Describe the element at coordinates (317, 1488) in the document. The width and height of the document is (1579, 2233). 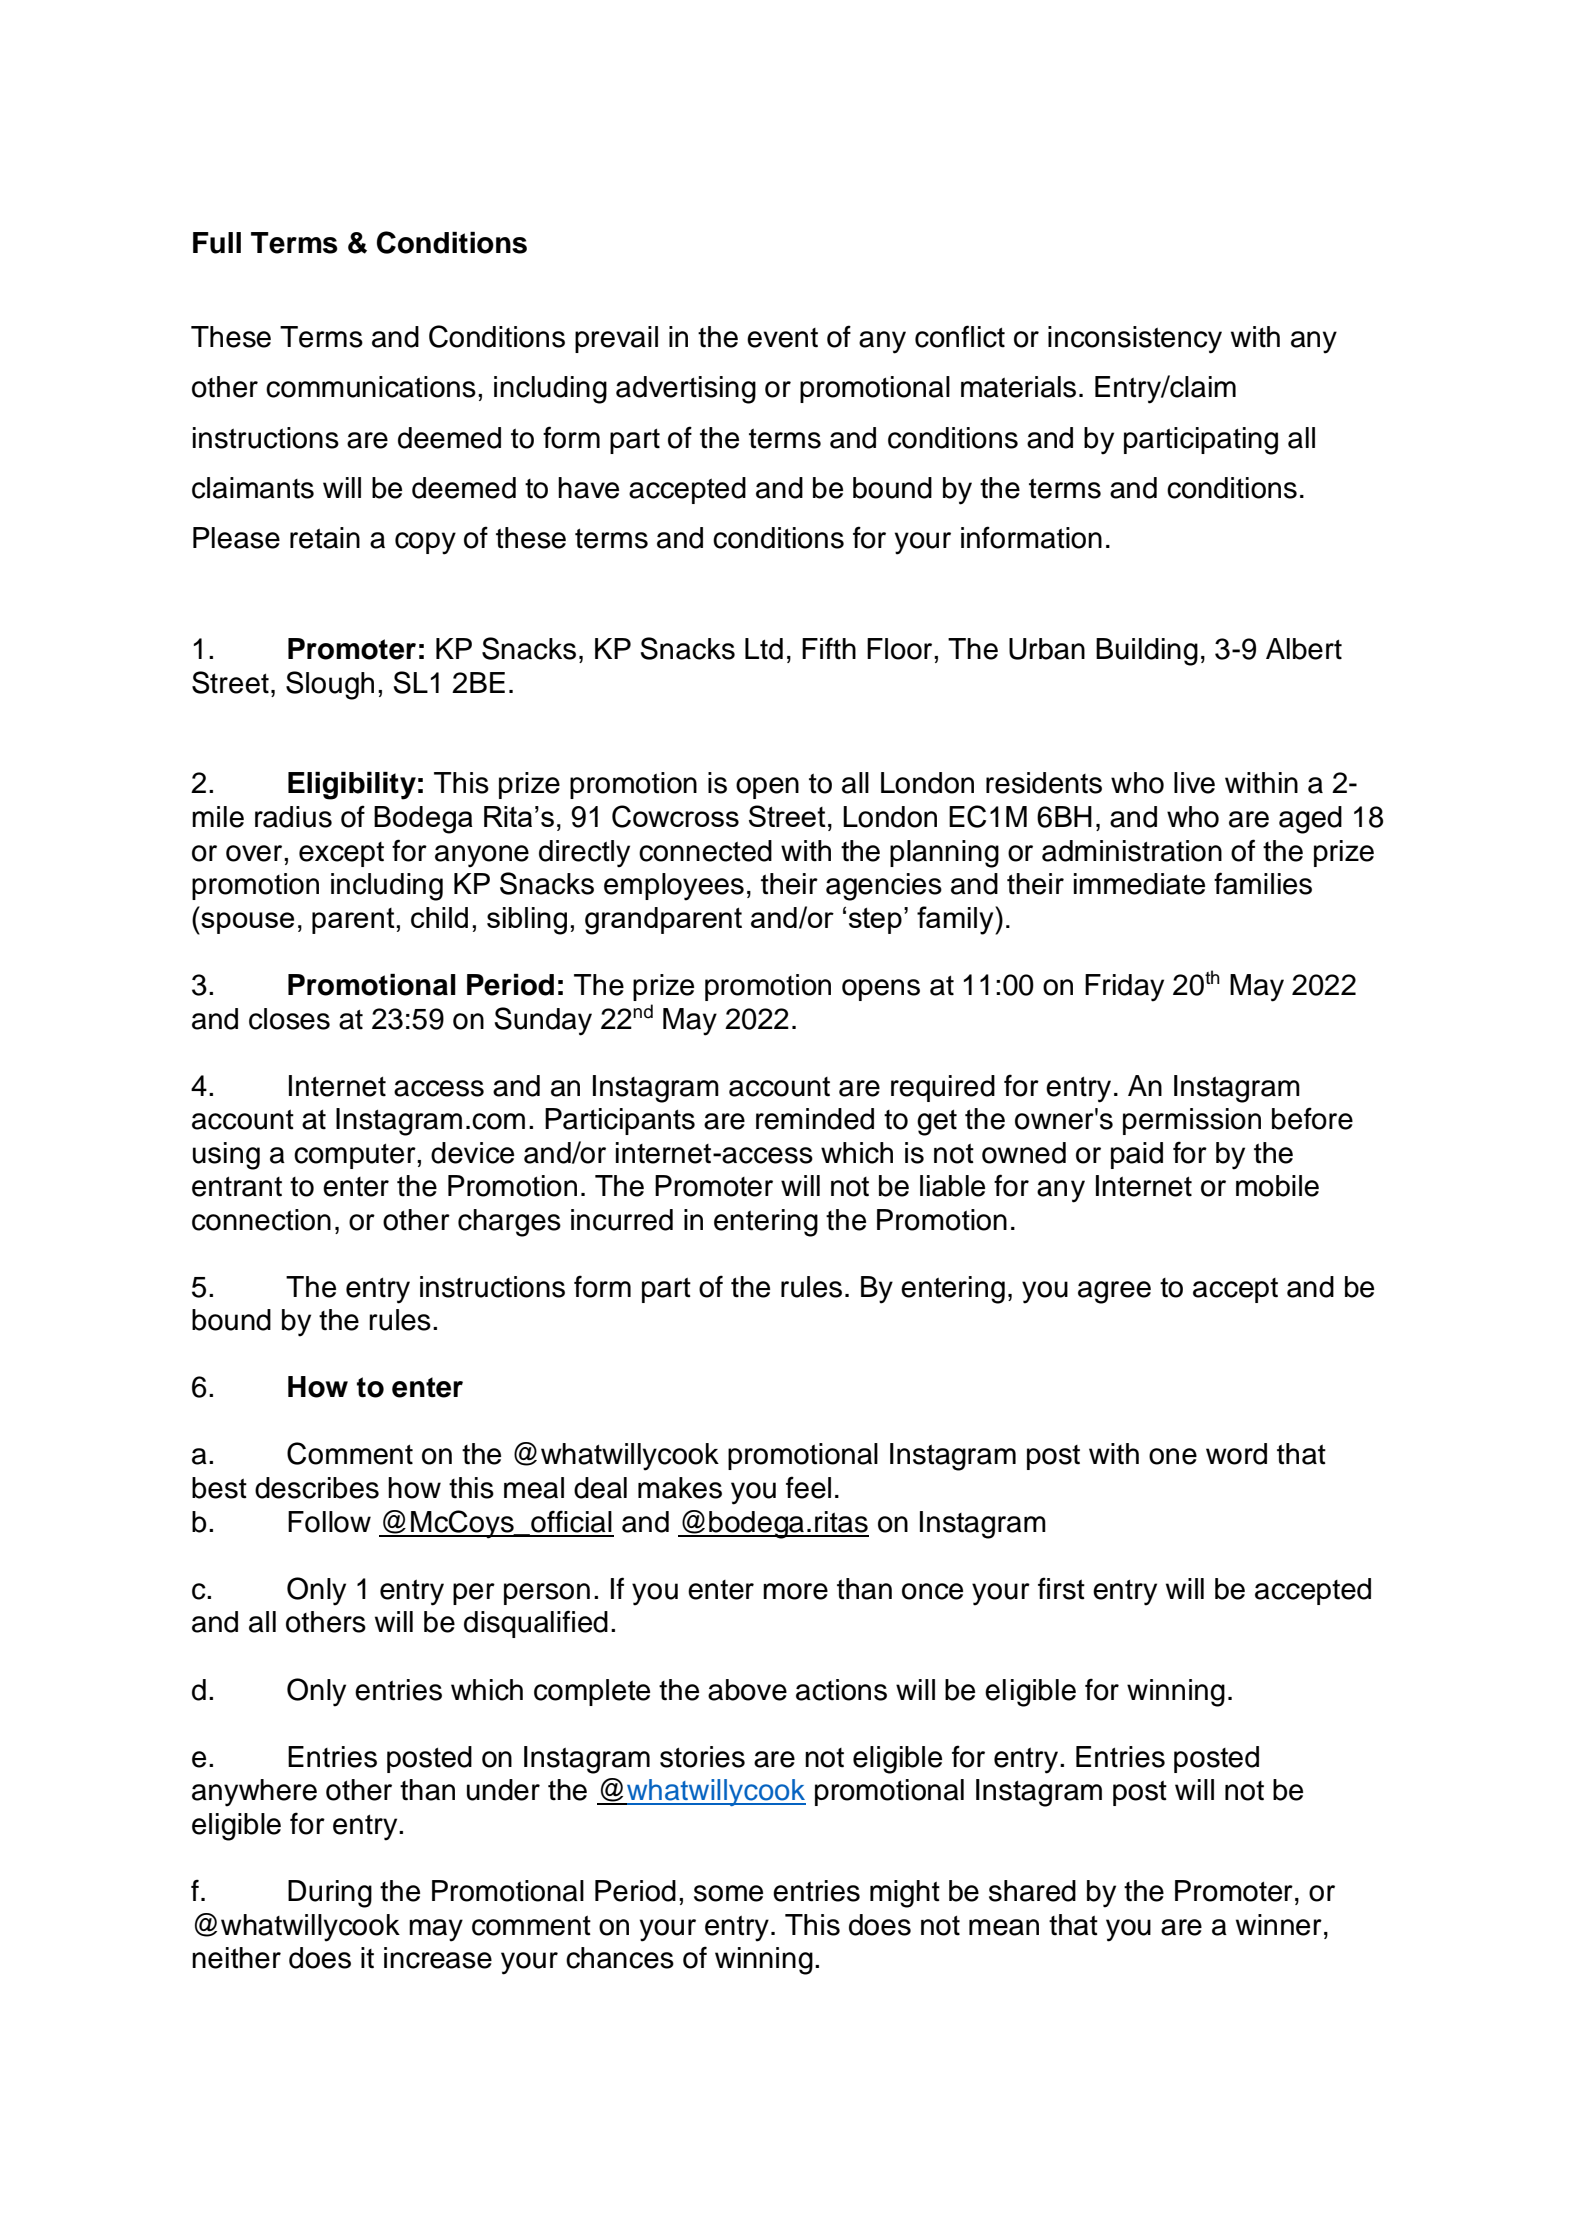
I see `describes` at that location.
